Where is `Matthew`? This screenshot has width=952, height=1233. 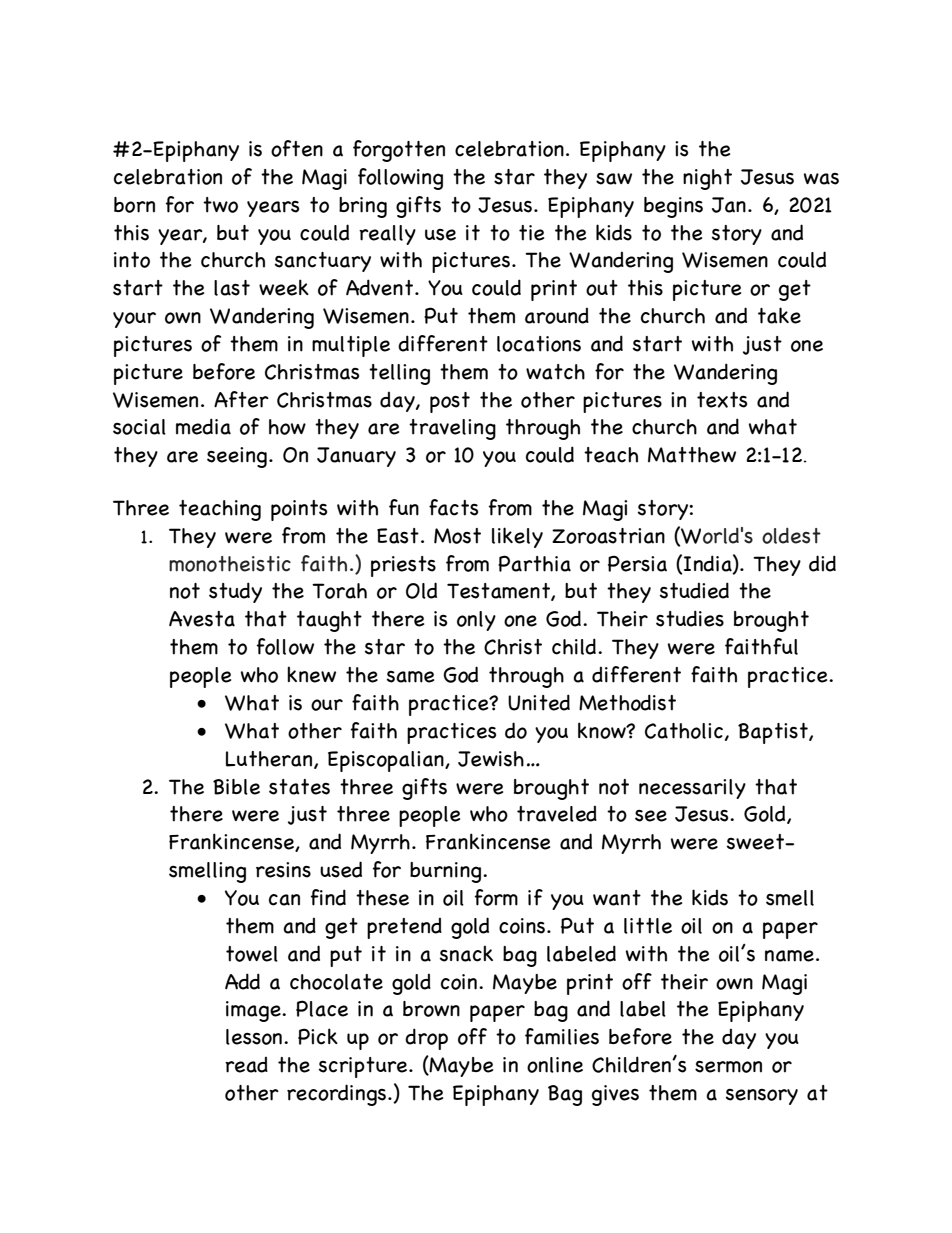
Matthew is located at coordinates (692, 455).
